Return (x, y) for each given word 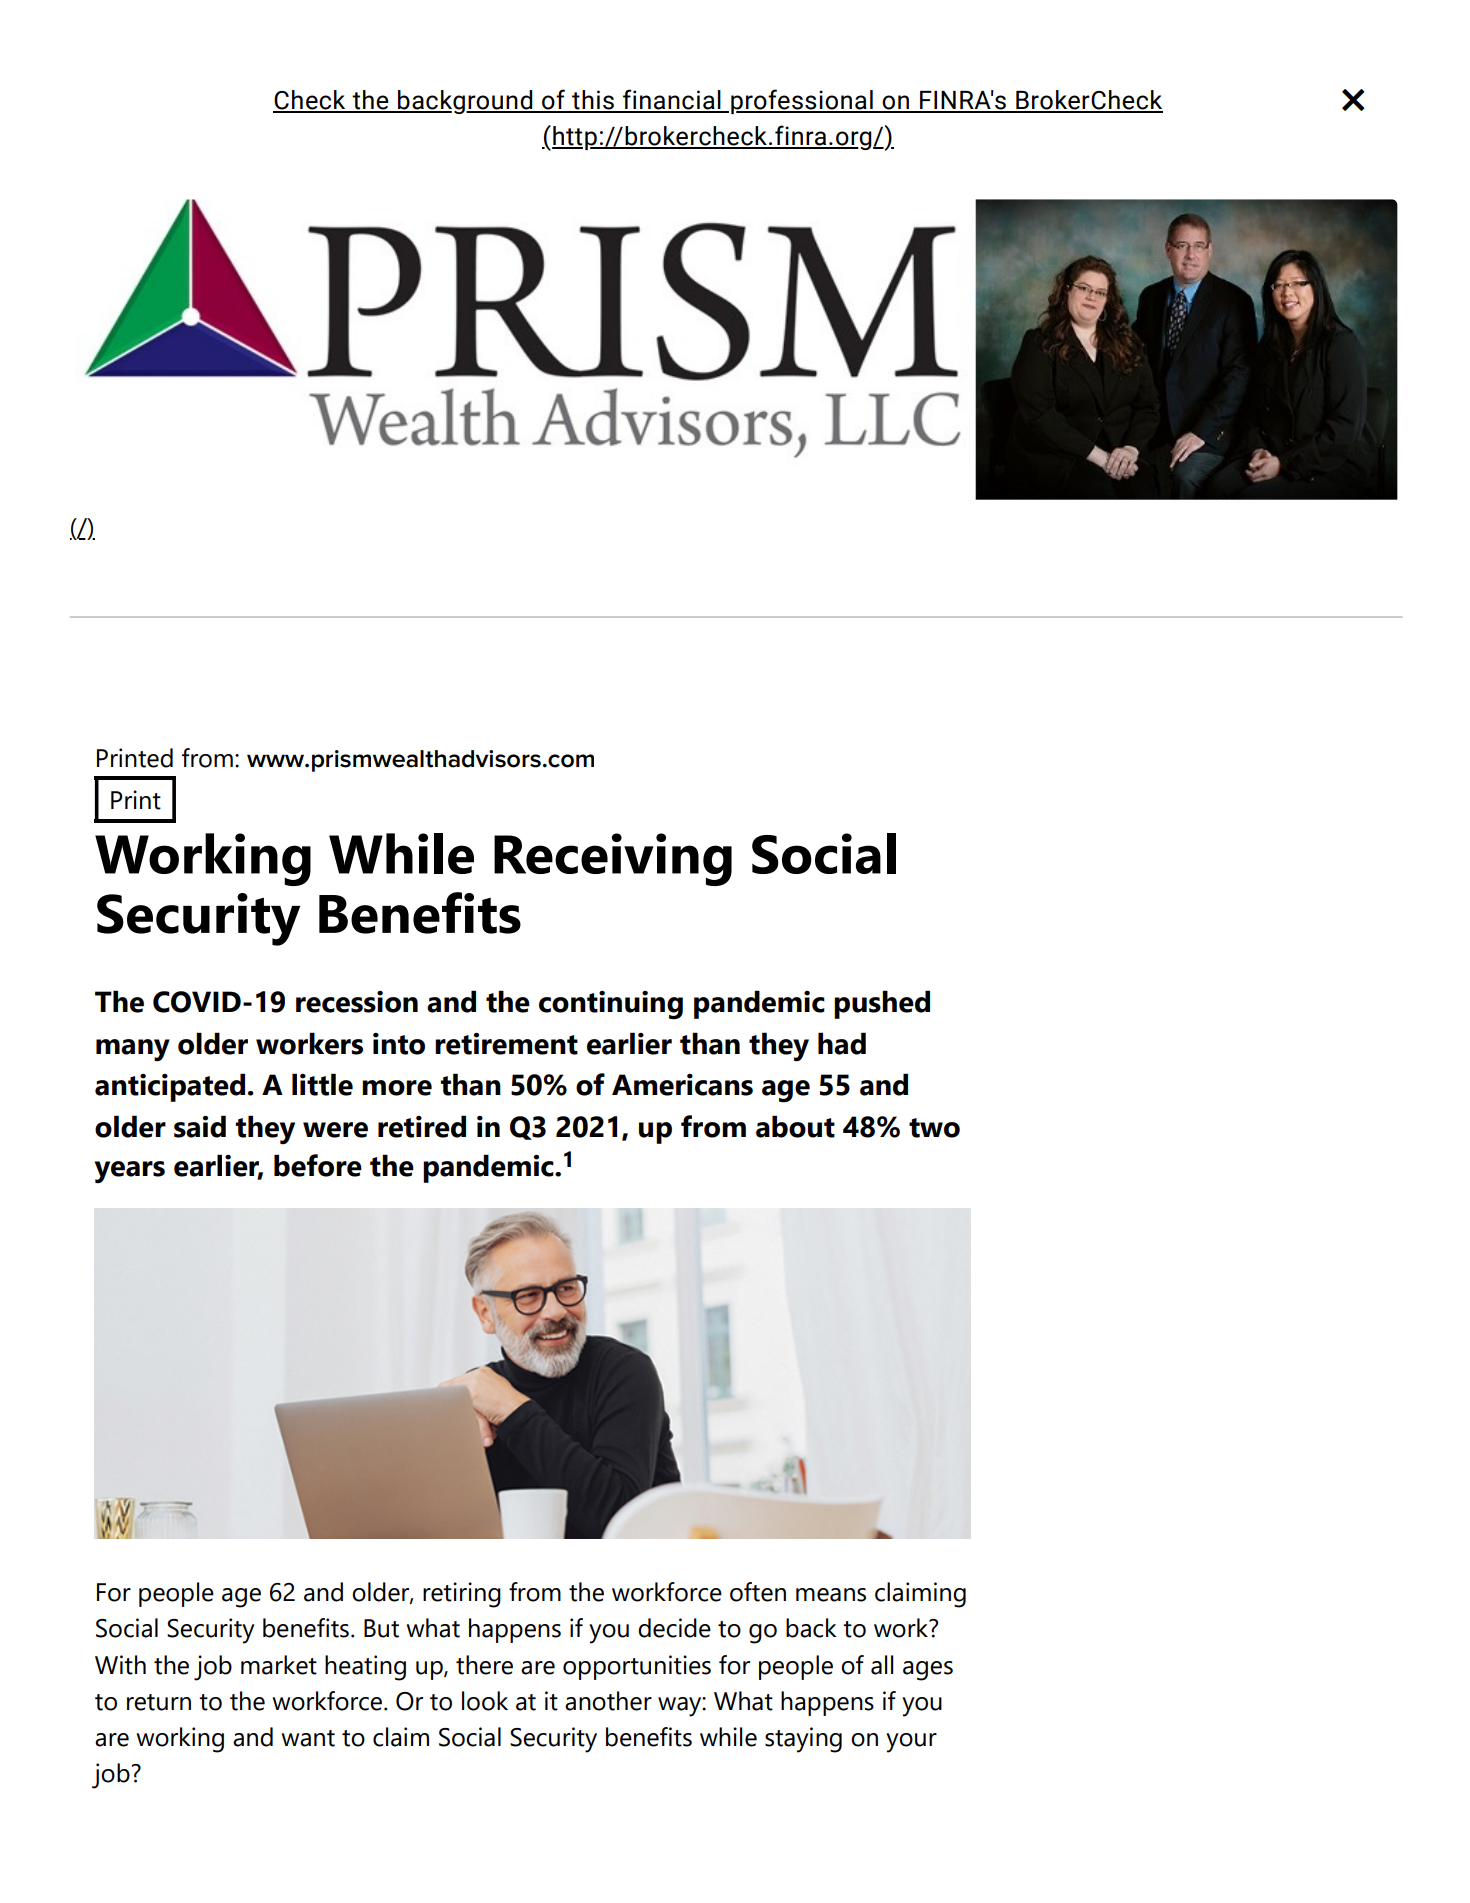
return (159, 1702)
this (593, 101)
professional (803, 101)
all (882, 1665)
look (485, 1701)
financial (672, 100)
